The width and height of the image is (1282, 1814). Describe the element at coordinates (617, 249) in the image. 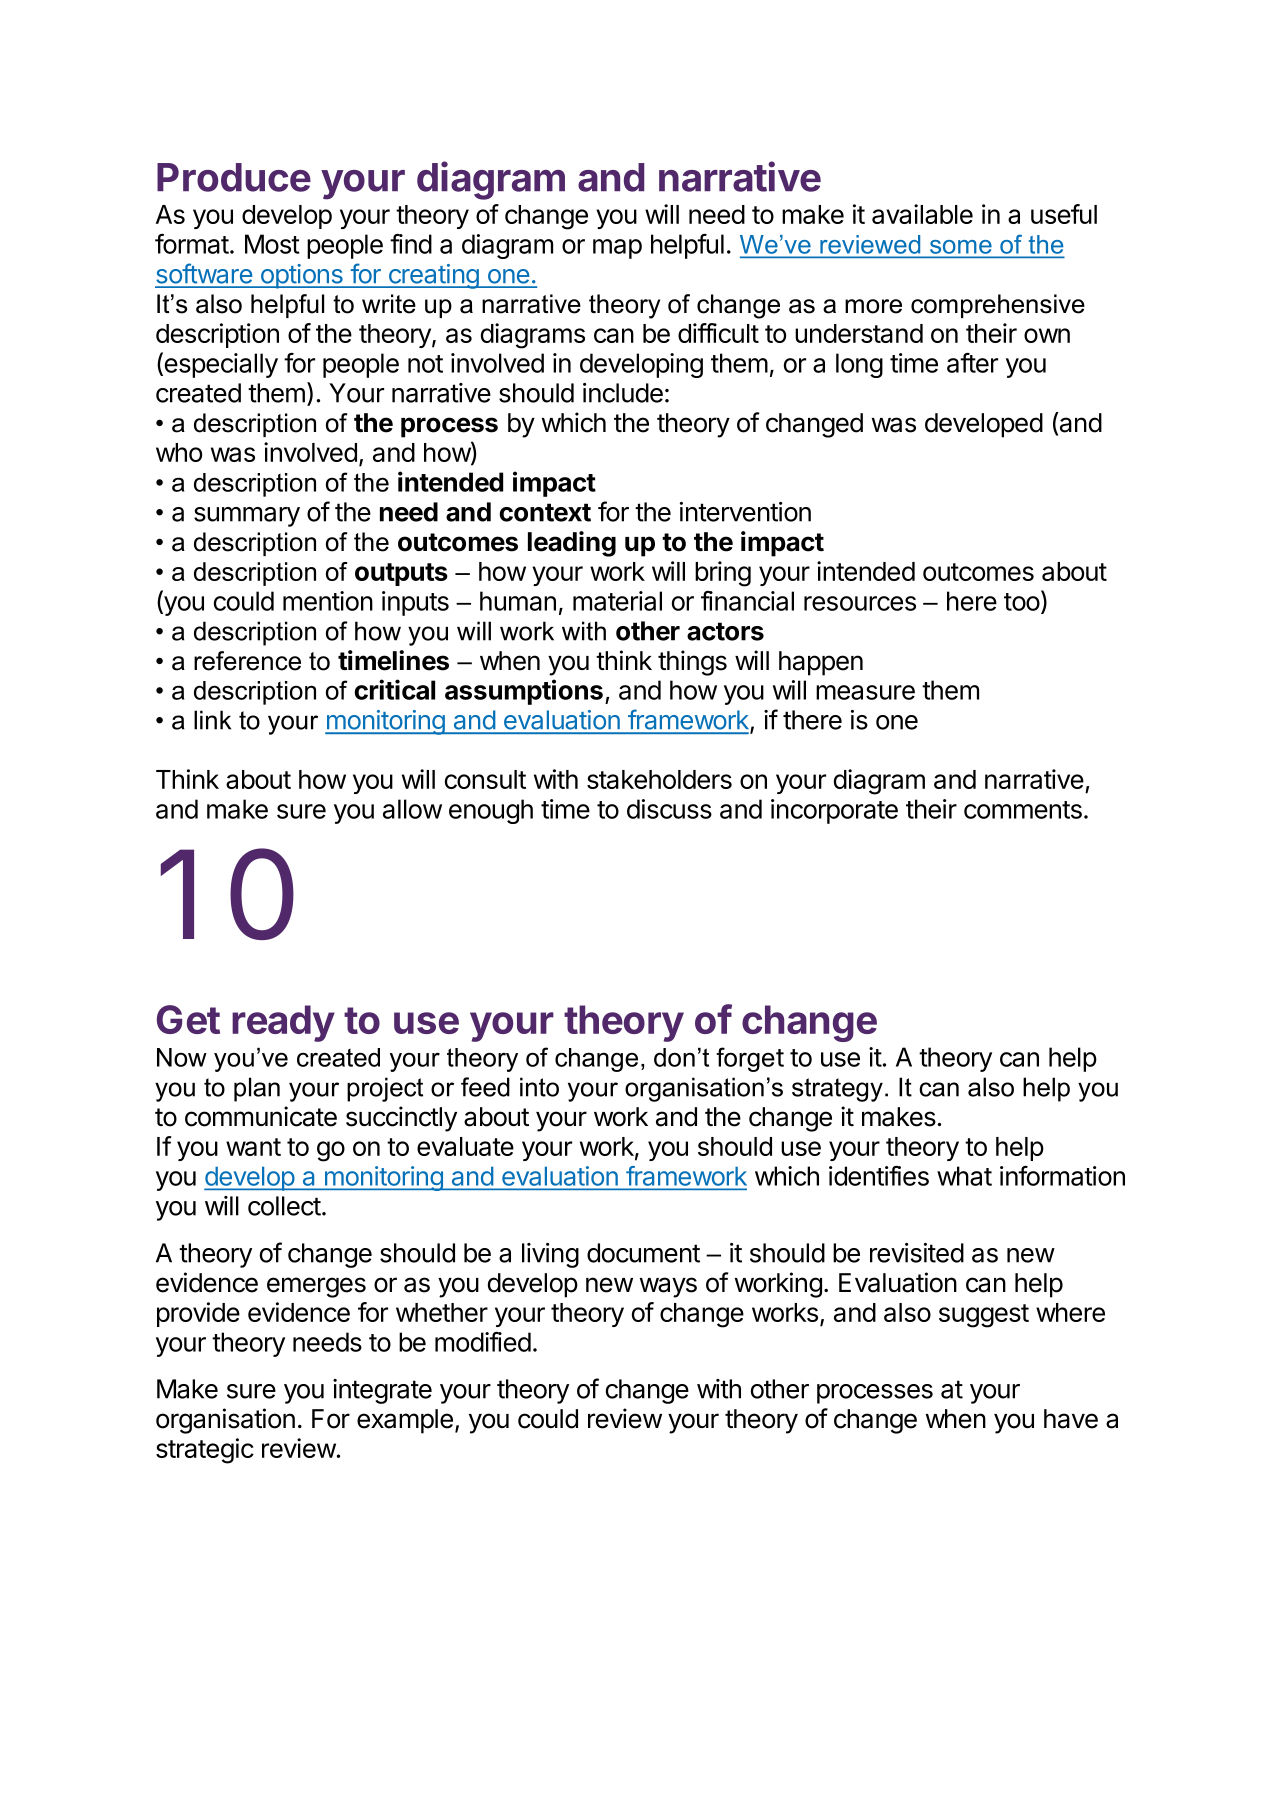

I see `map` at that location.
